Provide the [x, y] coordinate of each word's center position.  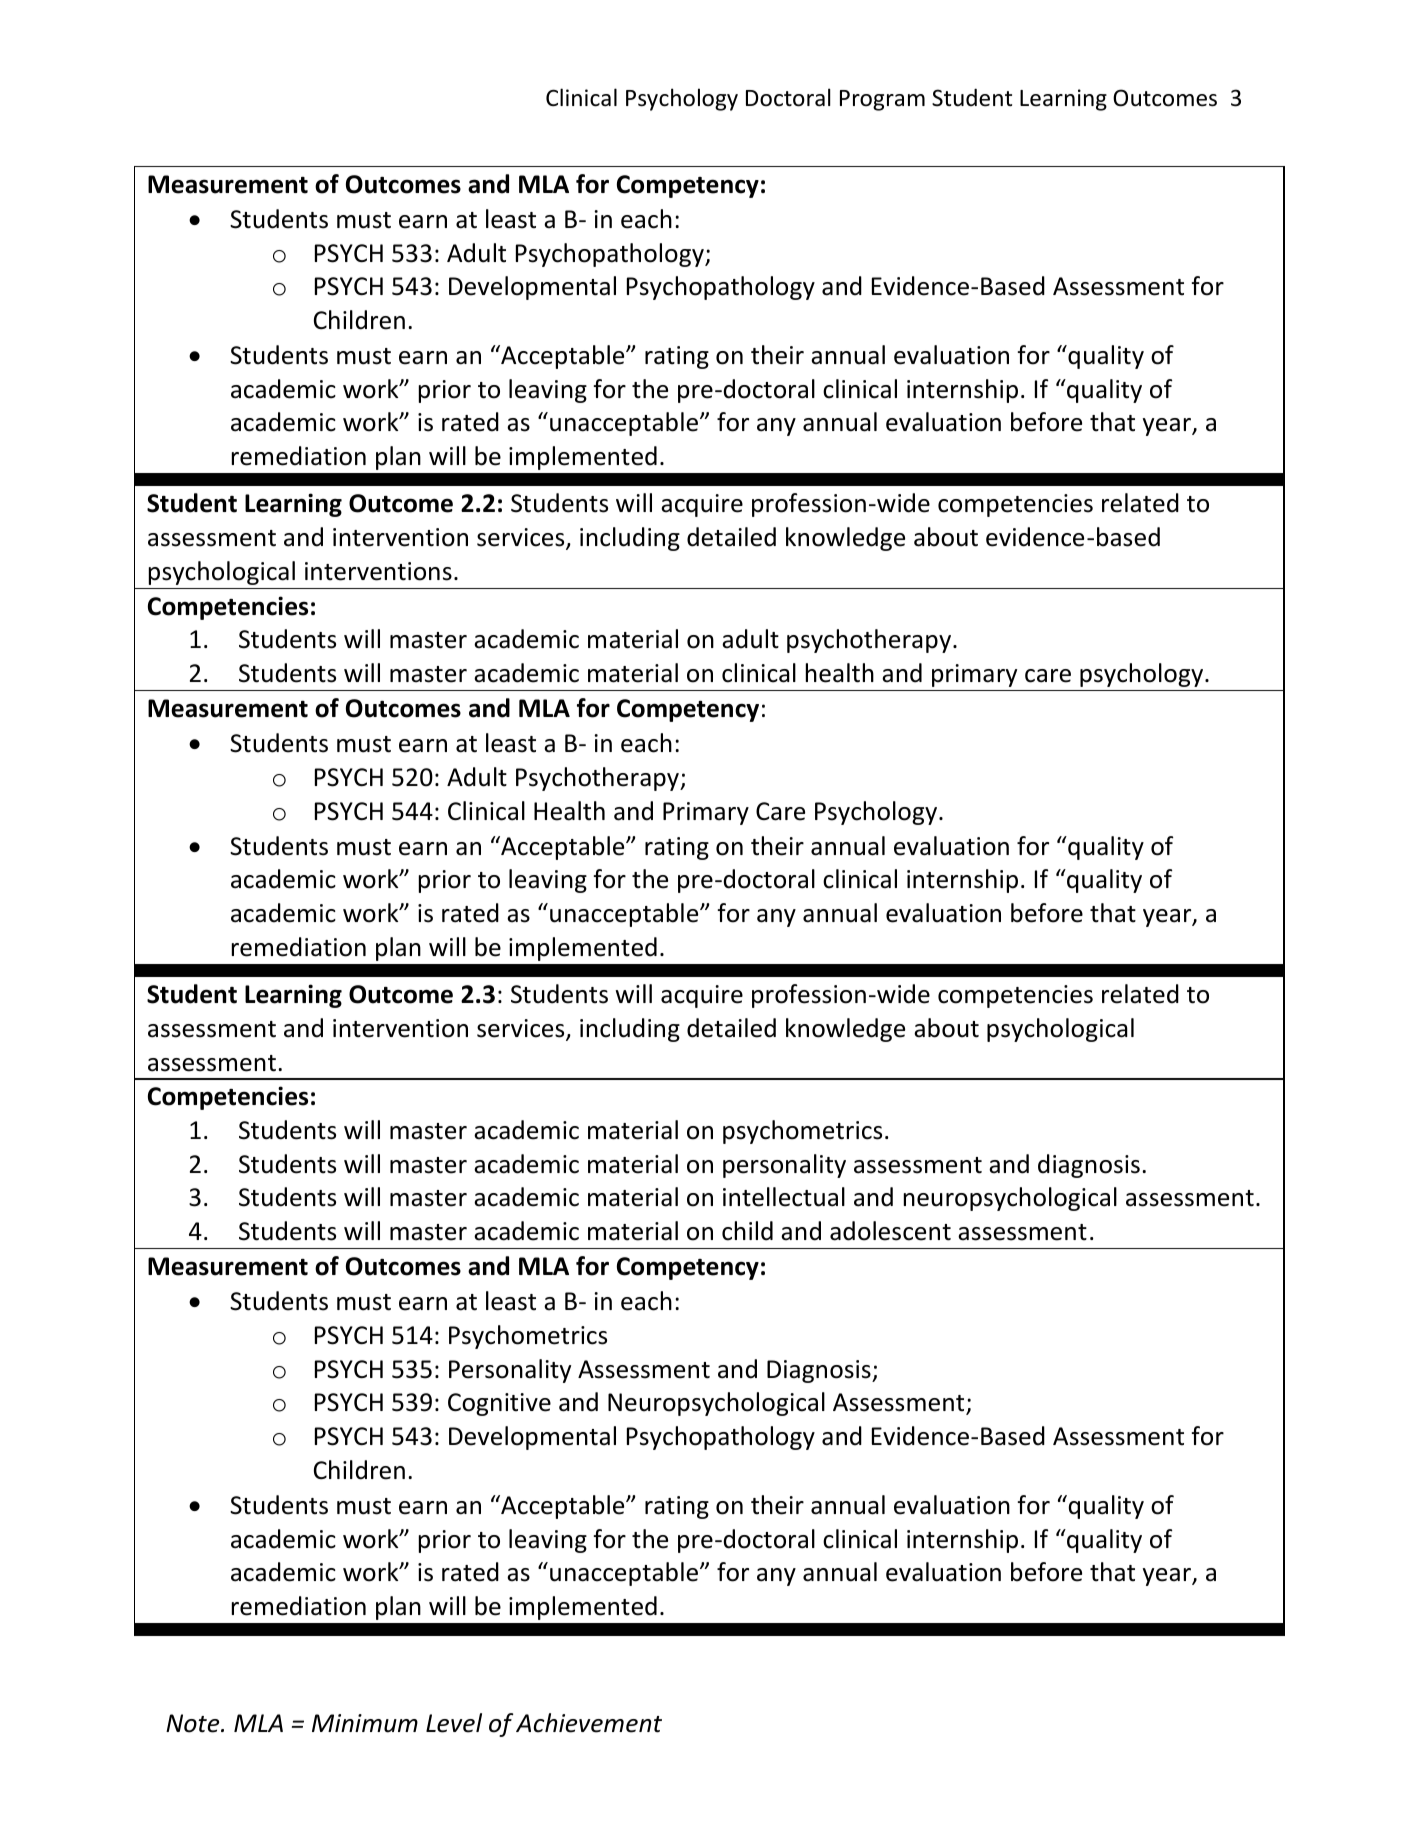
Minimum [365, 1723]
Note [194, 1723]
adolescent [890, 1231]
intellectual [784, 1197]
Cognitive [499, 1404]
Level [454, 1723]
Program [882, 100]
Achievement [589, 1723]
